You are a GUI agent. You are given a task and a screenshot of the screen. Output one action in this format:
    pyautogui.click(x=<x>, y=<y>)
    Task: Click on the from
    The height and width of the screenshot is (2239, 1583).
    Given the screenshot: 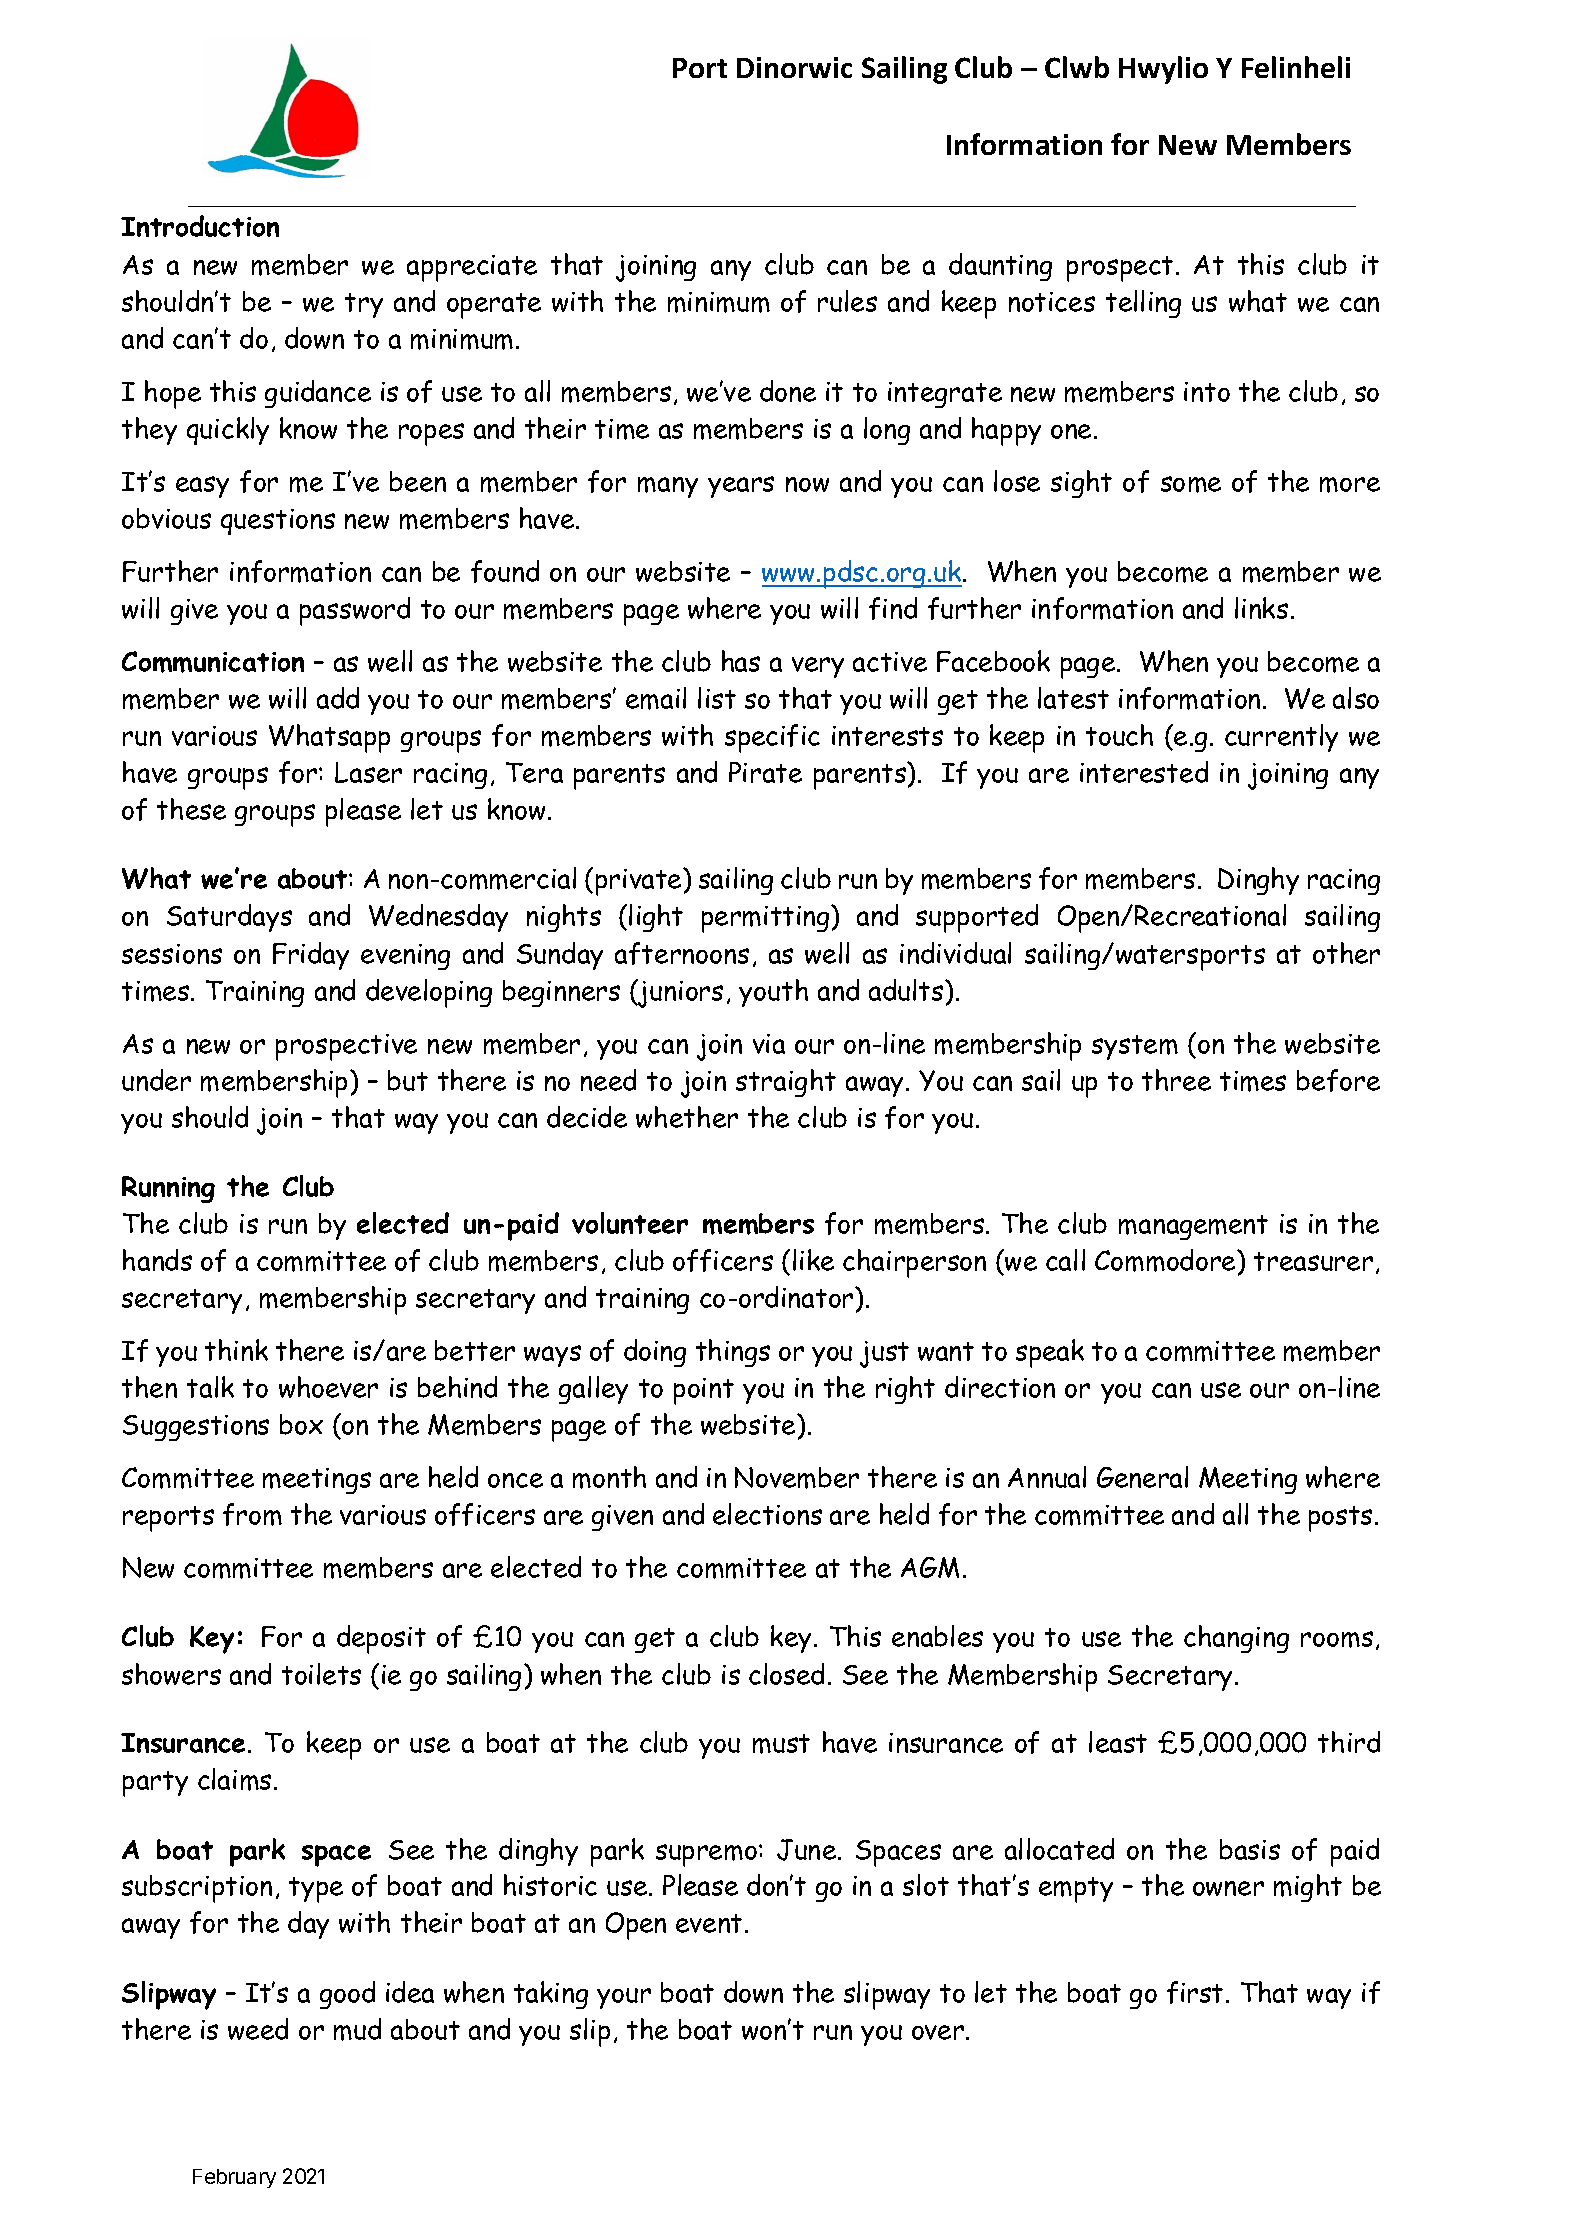 What is the action you would take?
    pyautogui.click(x=252, y=1514)
